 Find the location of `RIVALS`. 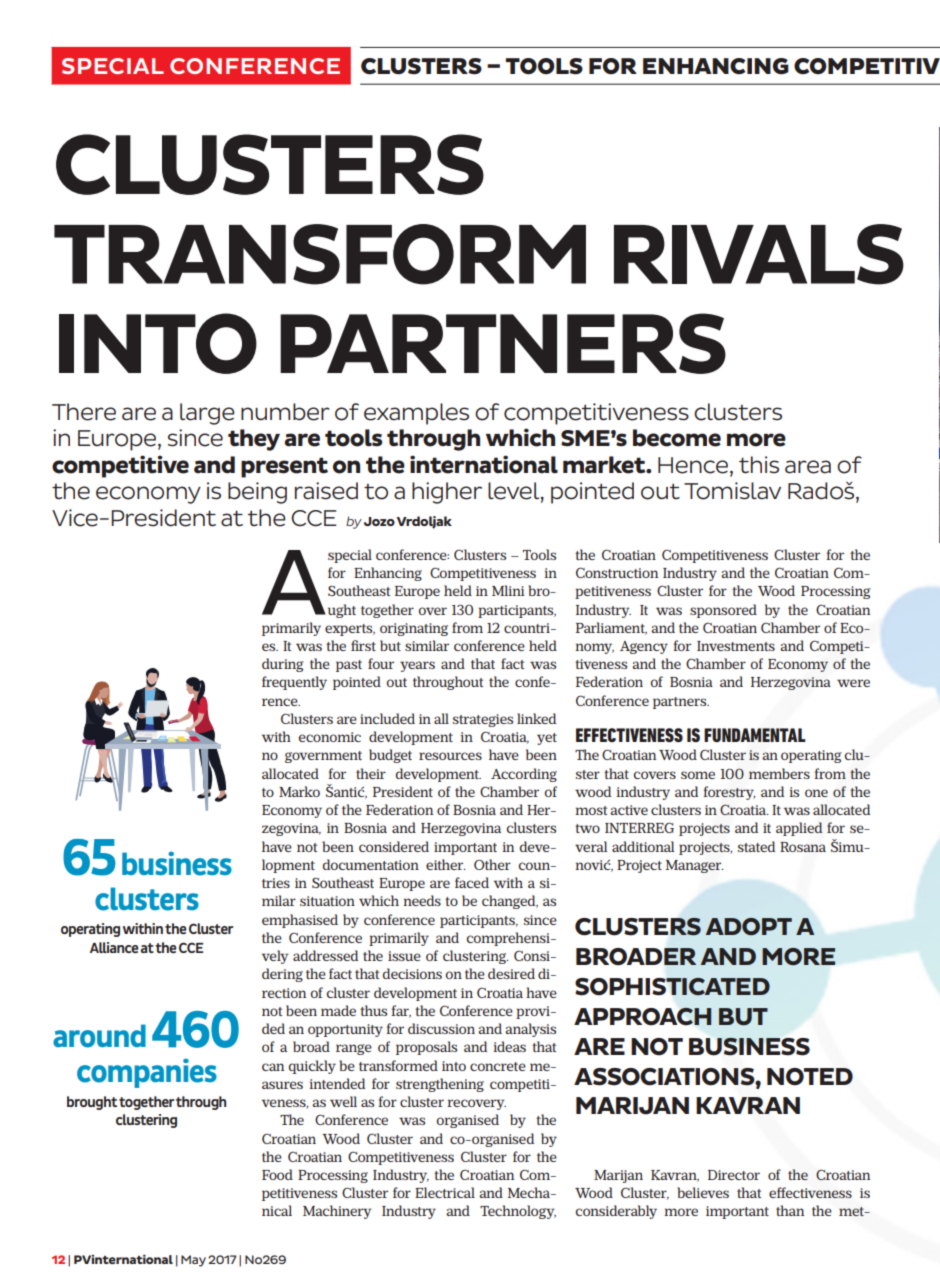

RIVALS is located at coordinates (759, 254).
